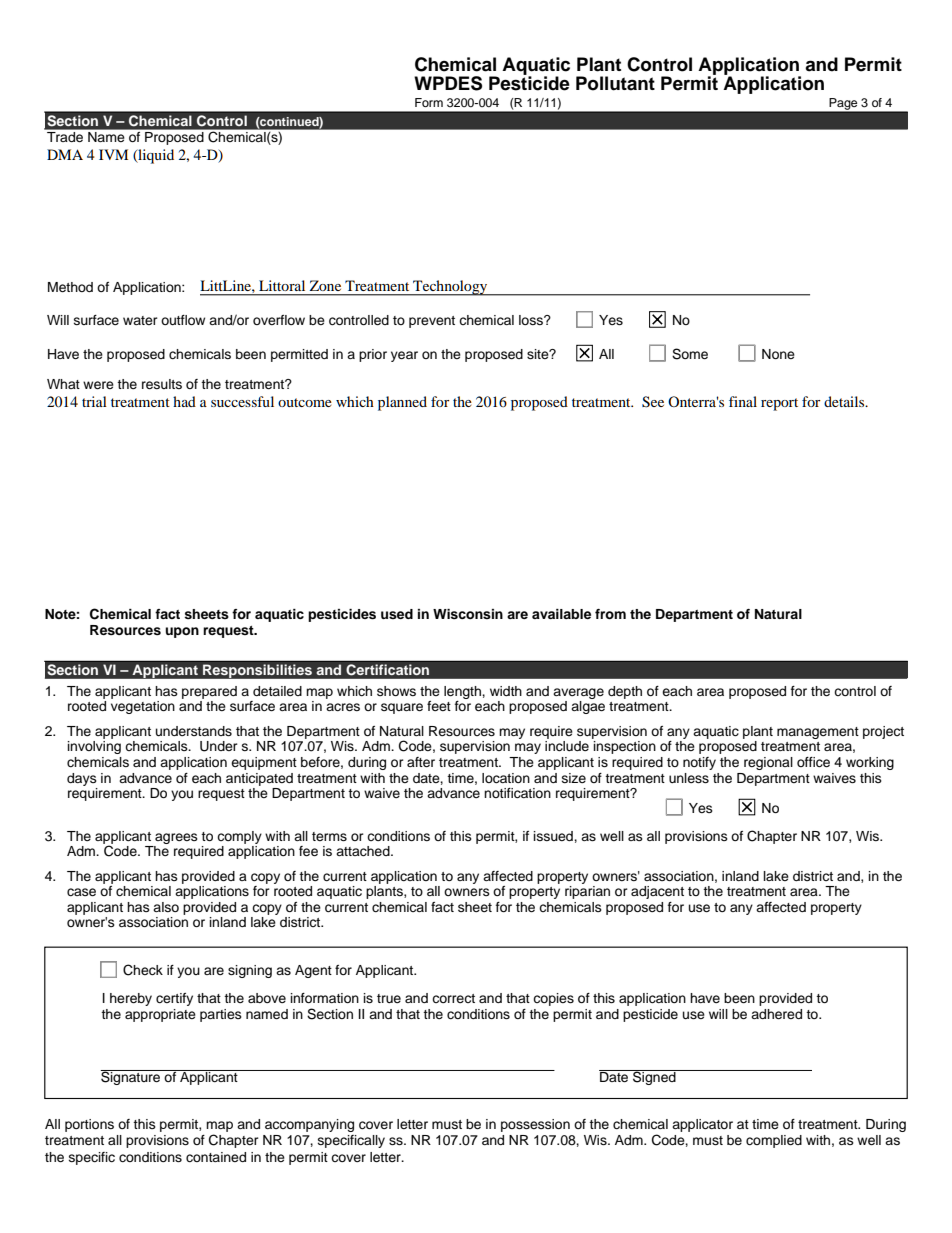 The image size is (952, 1233). Describe the element at coordinates (610, 614) in the screenshot. I see `from` at that location.
